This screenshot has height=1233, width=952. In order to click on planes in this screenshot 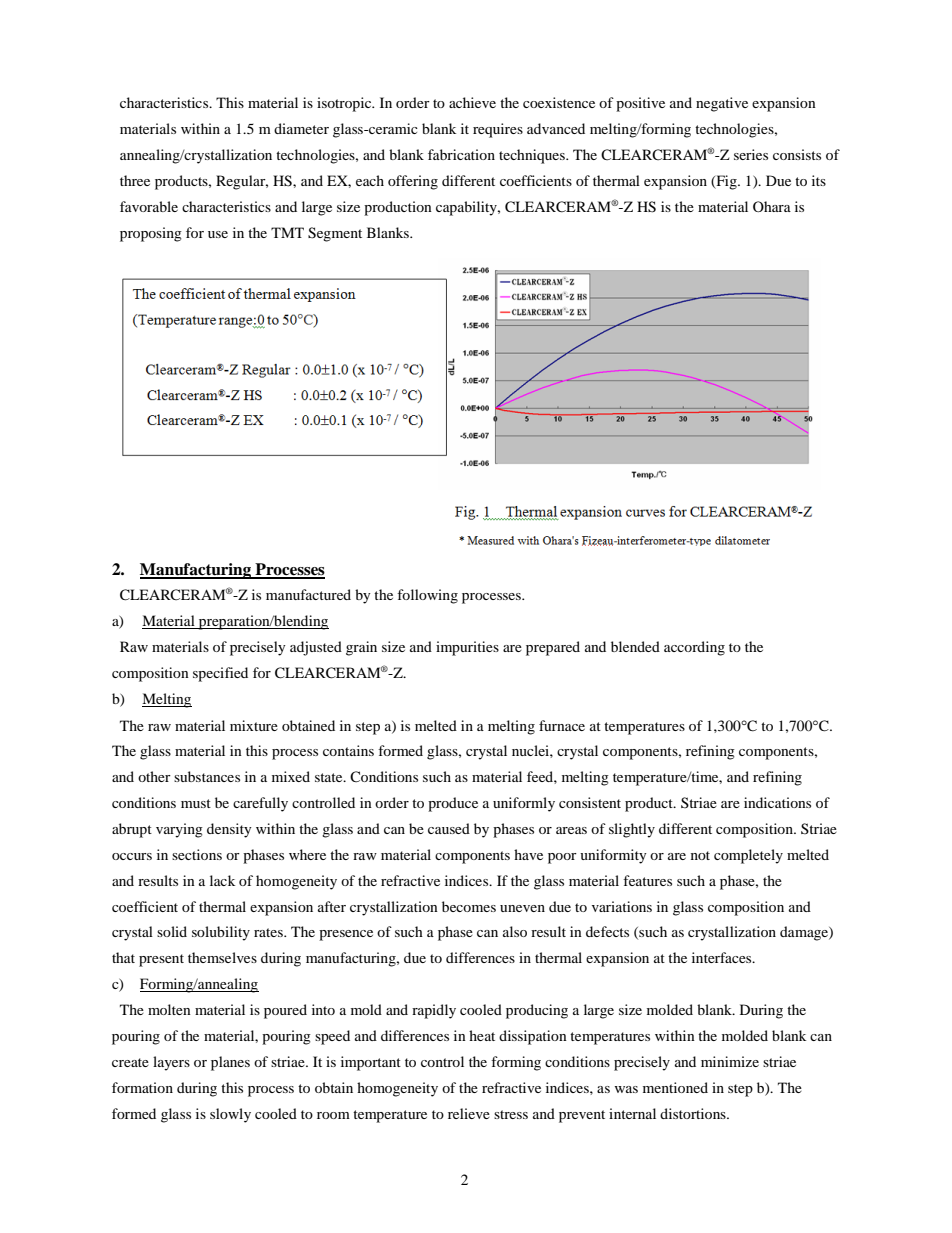, I will do `click(230, 1063)`.
